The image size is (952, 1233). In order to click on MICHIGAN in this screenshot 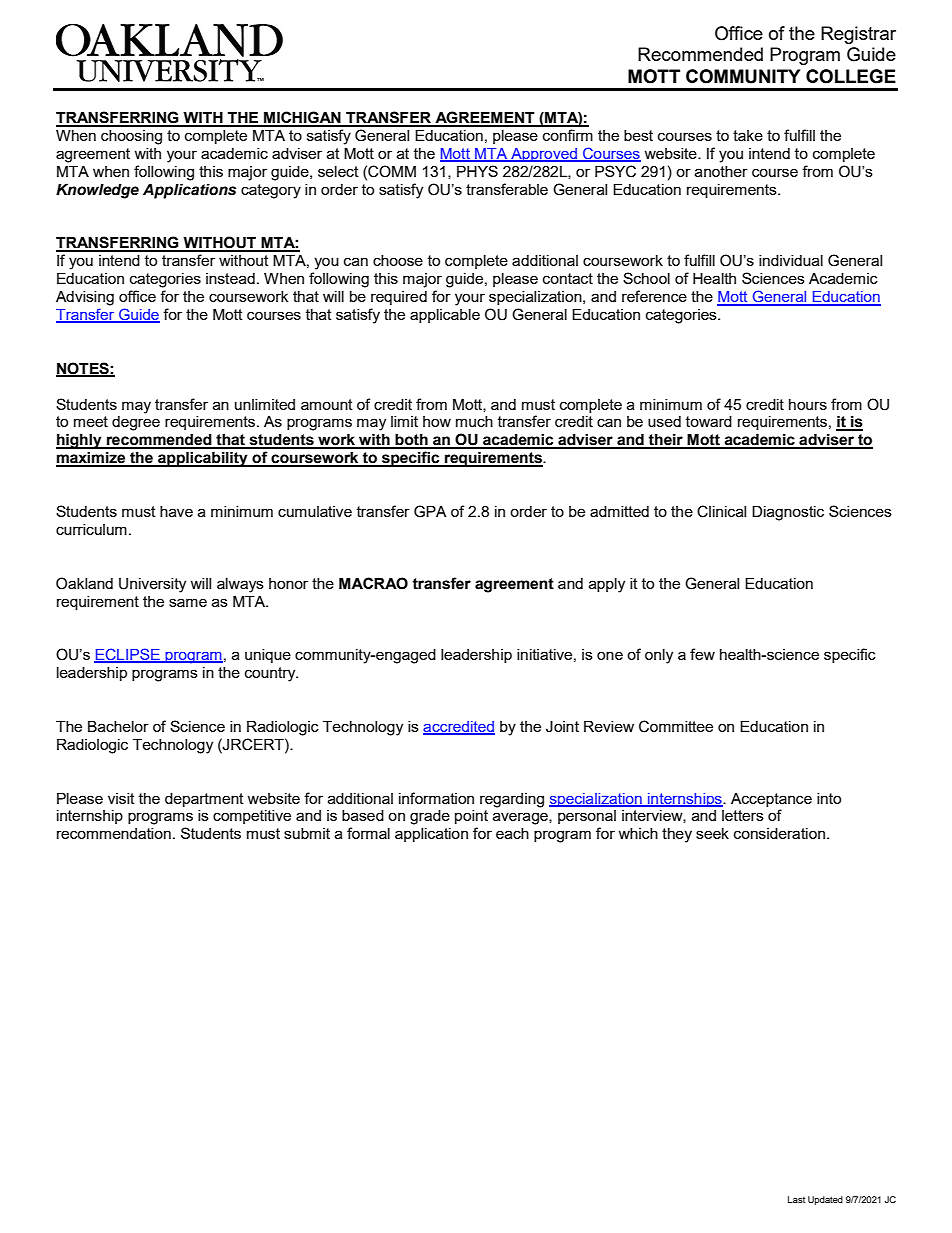, I will do `click(302, 118)`.
